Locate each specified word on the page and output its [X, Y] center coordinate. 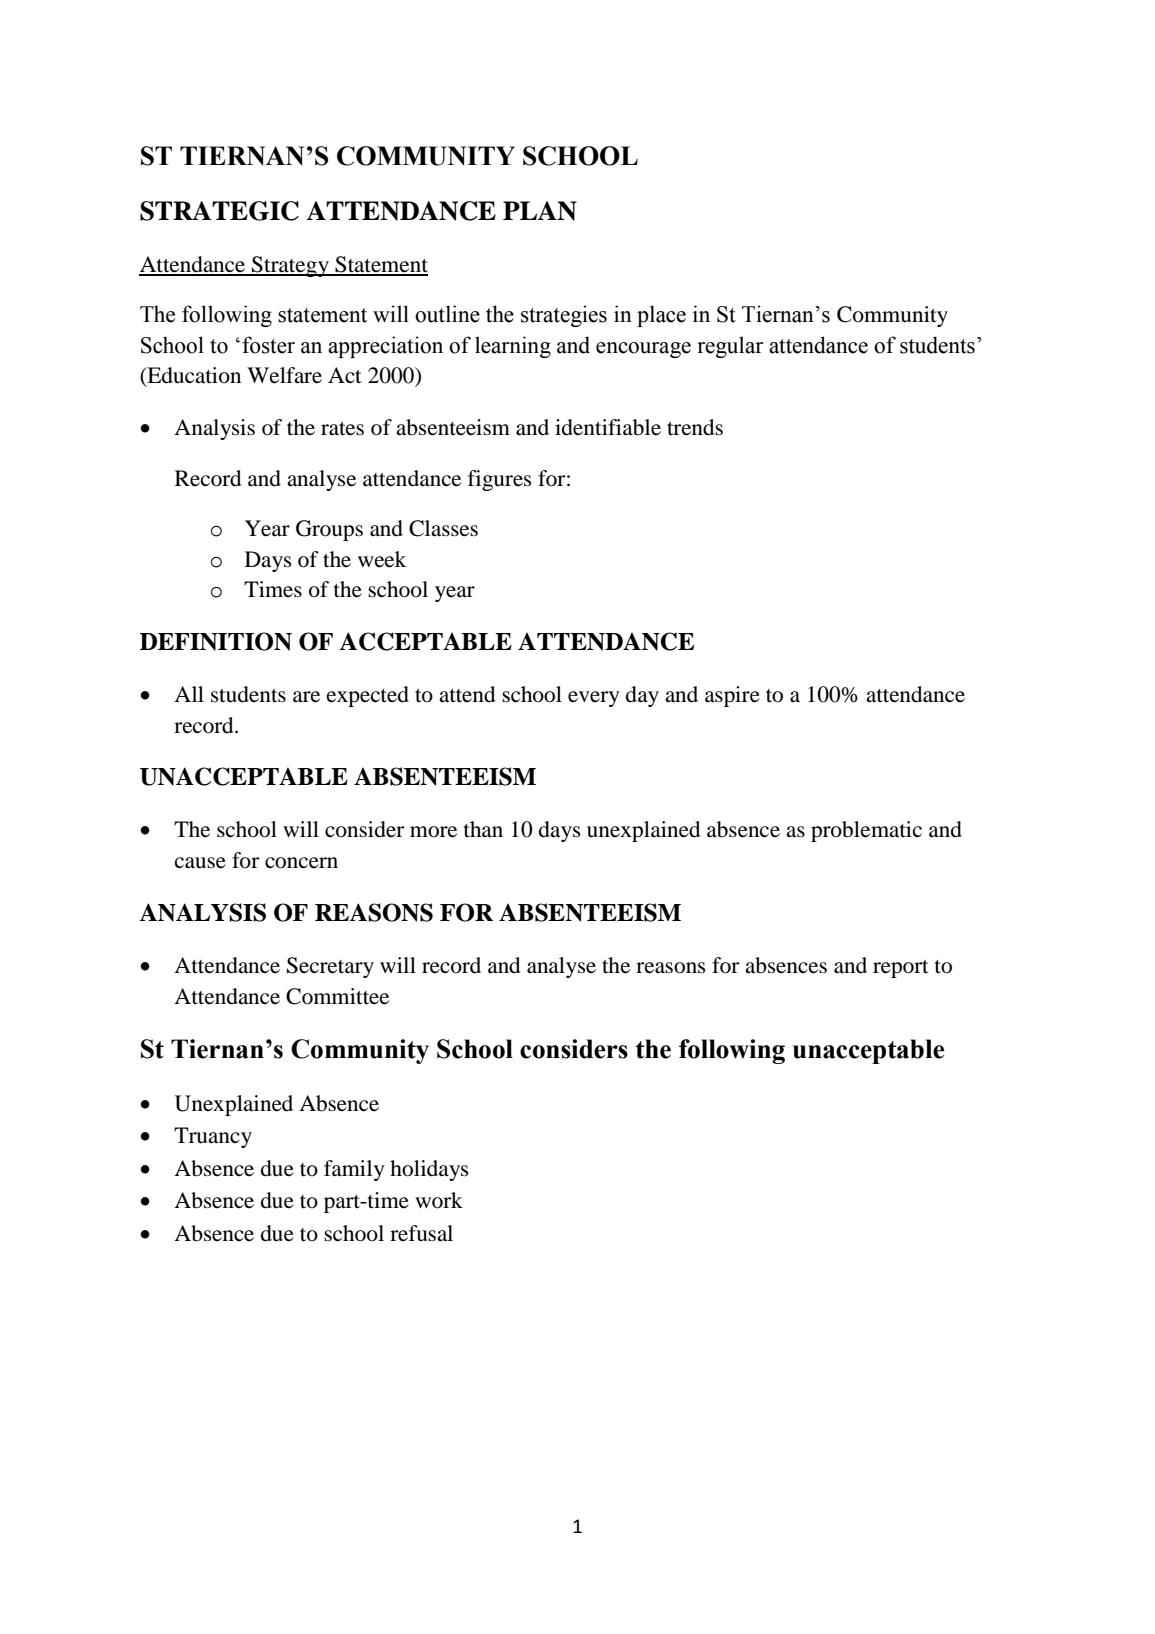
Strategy [290, 266]
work [439, 1200]
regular [730, 347]
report [901, 969]
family [354, 1170]
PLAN [540, 211]
